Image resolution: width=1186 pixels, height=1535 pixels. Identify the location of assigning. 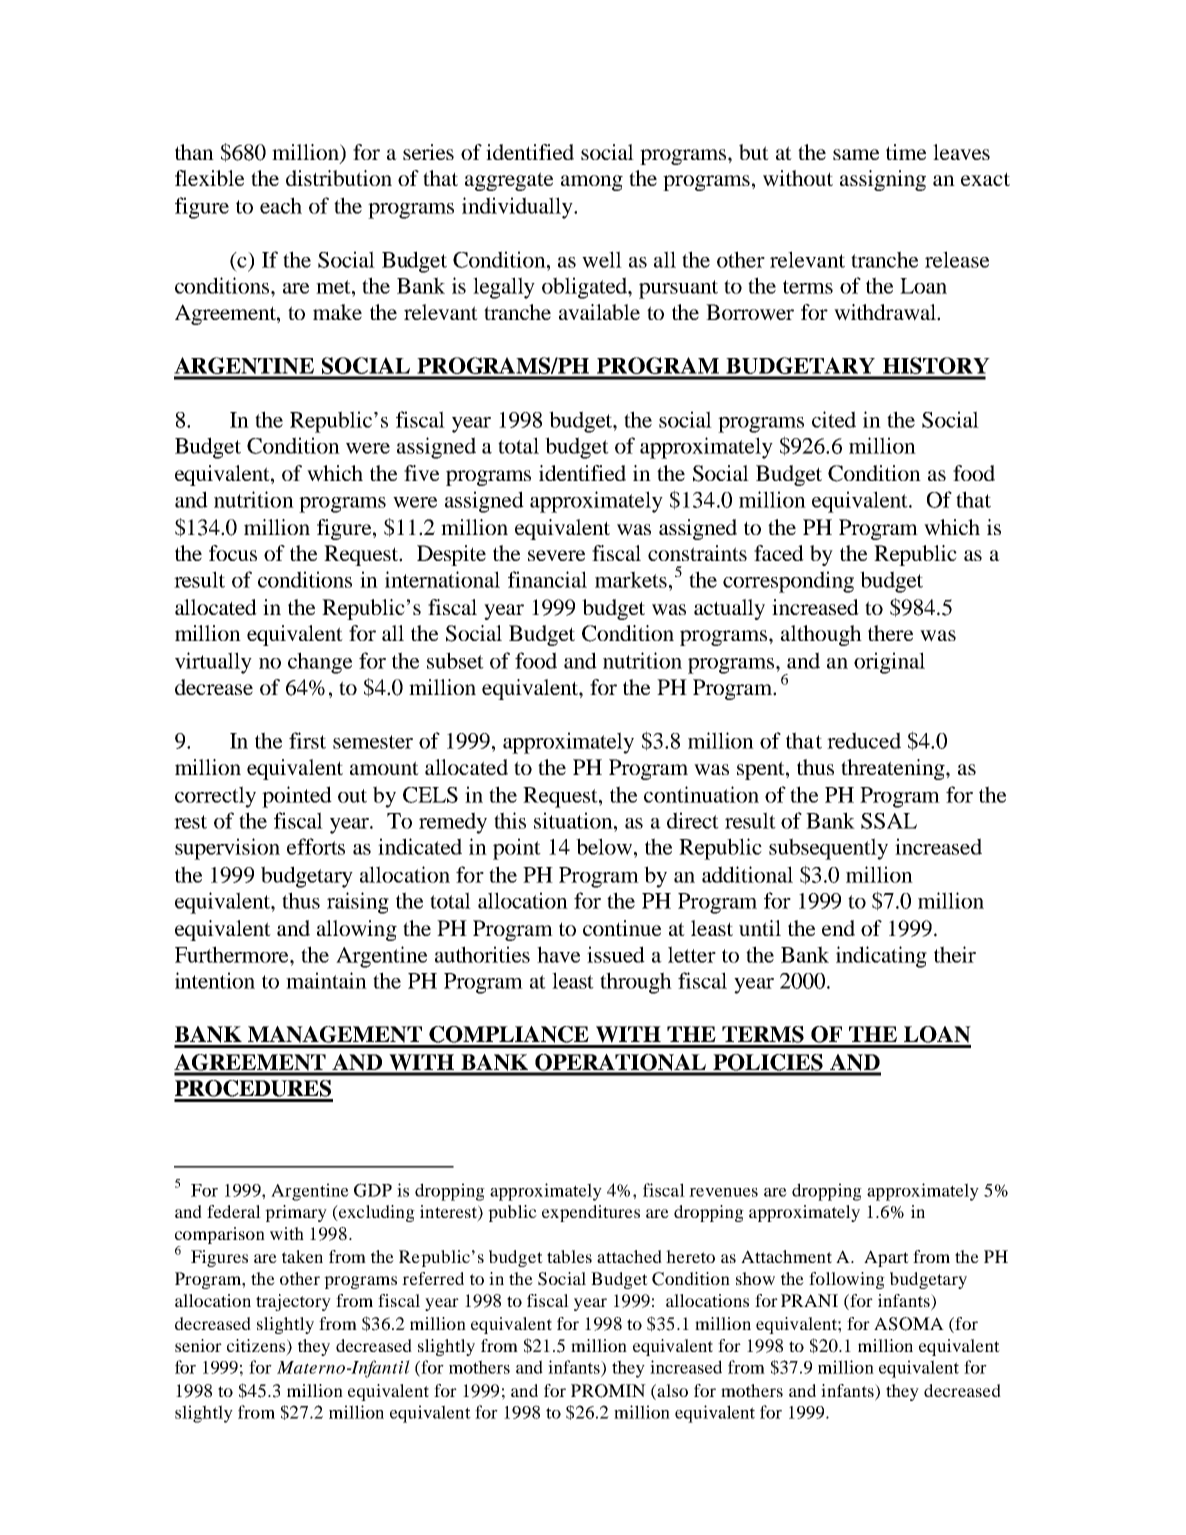
(883, 180).
